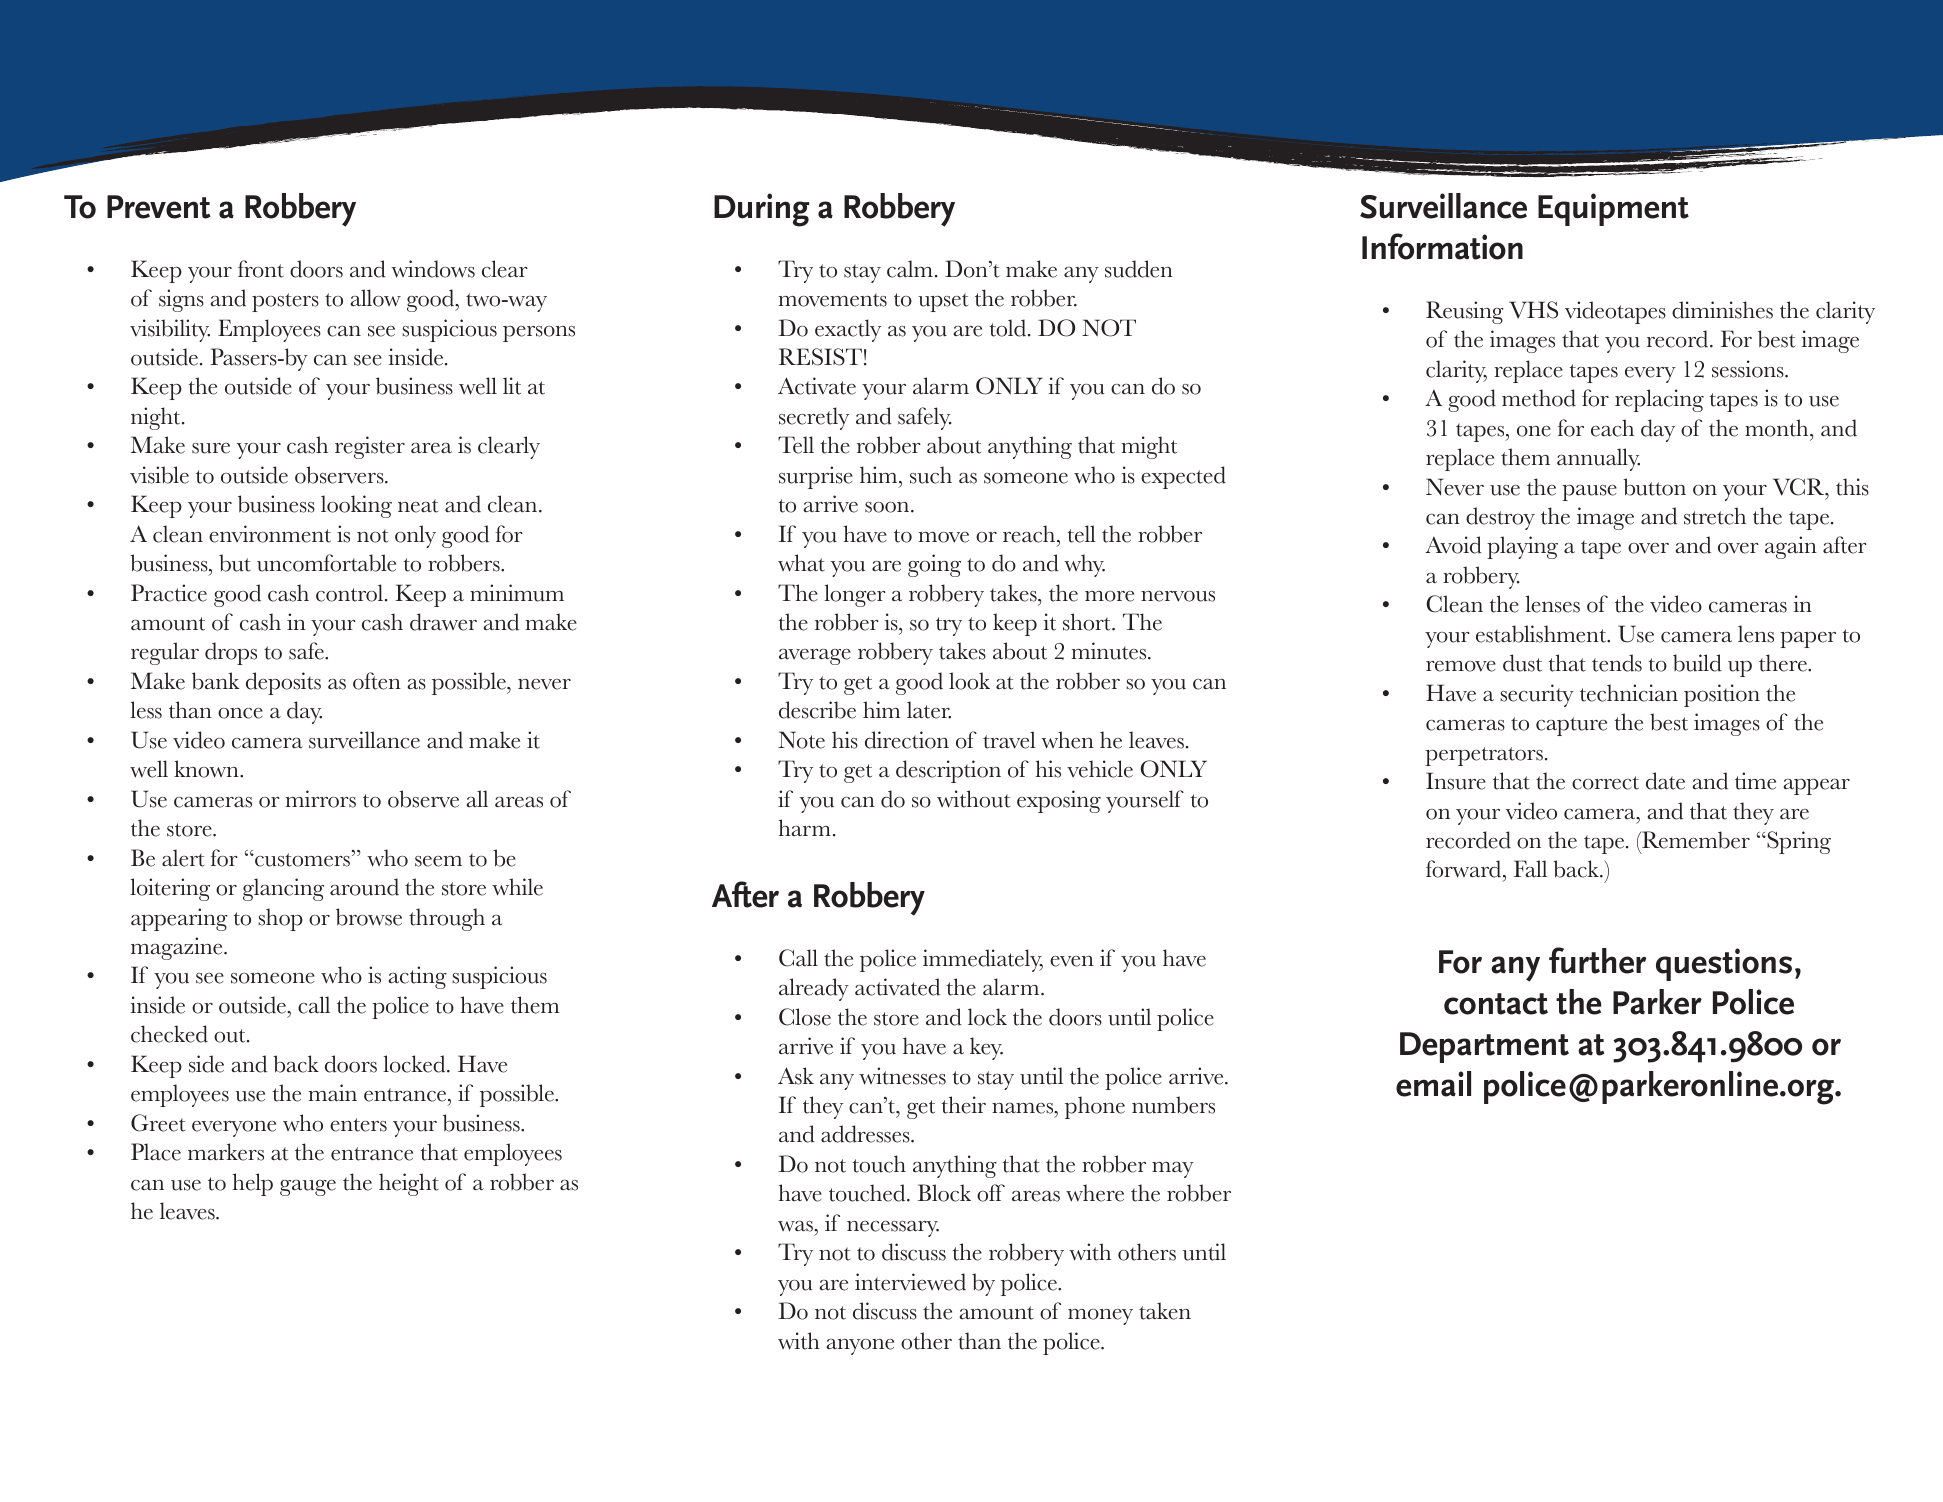 This document has height=1502, width=1943. Describe the element at coordinates (910, 269) in the document. I see `calm` at that location.
